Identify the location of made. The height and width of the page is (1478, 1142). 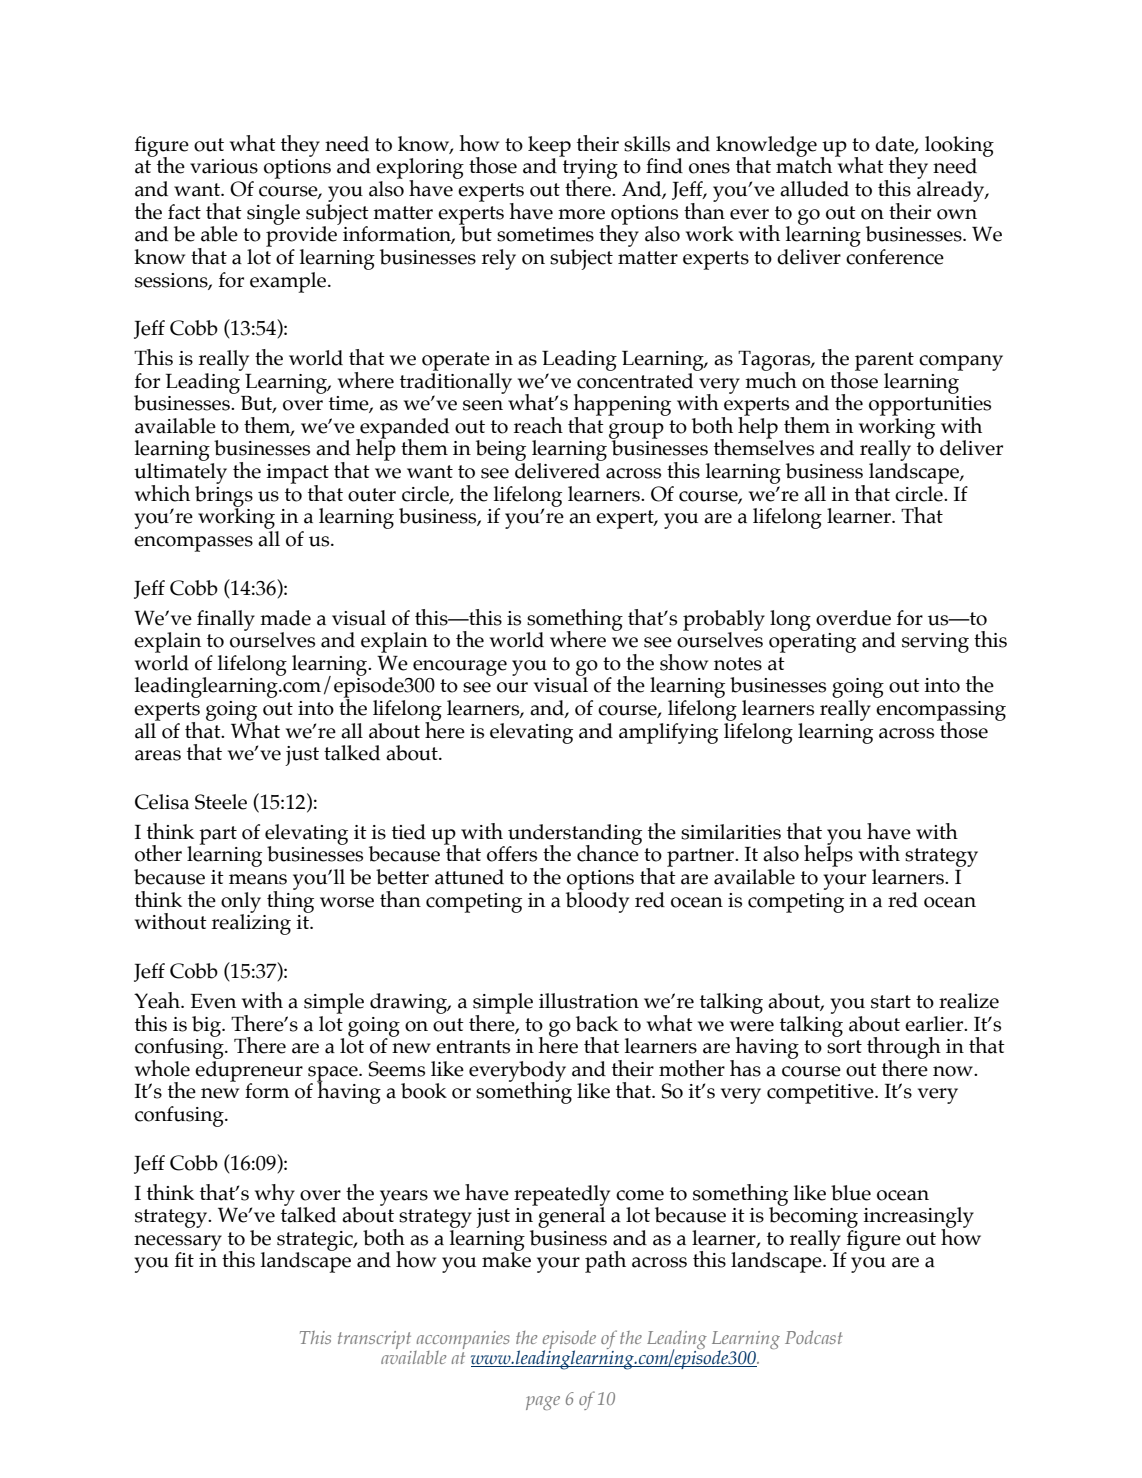
(285, 618).
